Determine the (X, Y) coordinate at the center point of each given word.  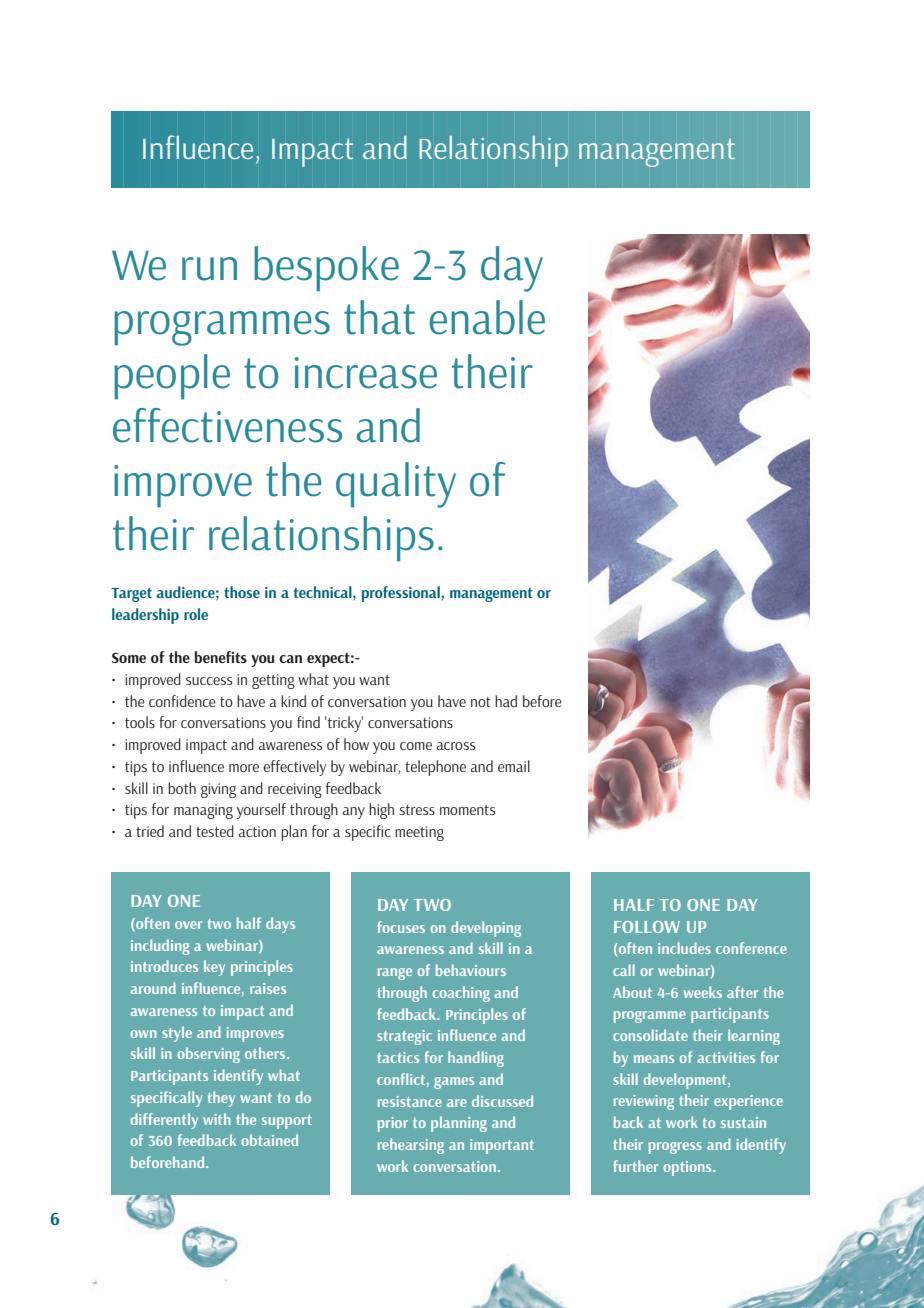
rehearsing (411, 1146)
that (379, 317)
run (209, 269)
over (188, 925)
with (217, 1119)
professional (402, 594)
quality (396, 485)
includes (684, 948)
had (506, 701)
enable (487, 317)
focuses (401, 927)
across (455, 746)
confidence (182, 701)
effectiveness (227, 425)
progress (675, 1148)
